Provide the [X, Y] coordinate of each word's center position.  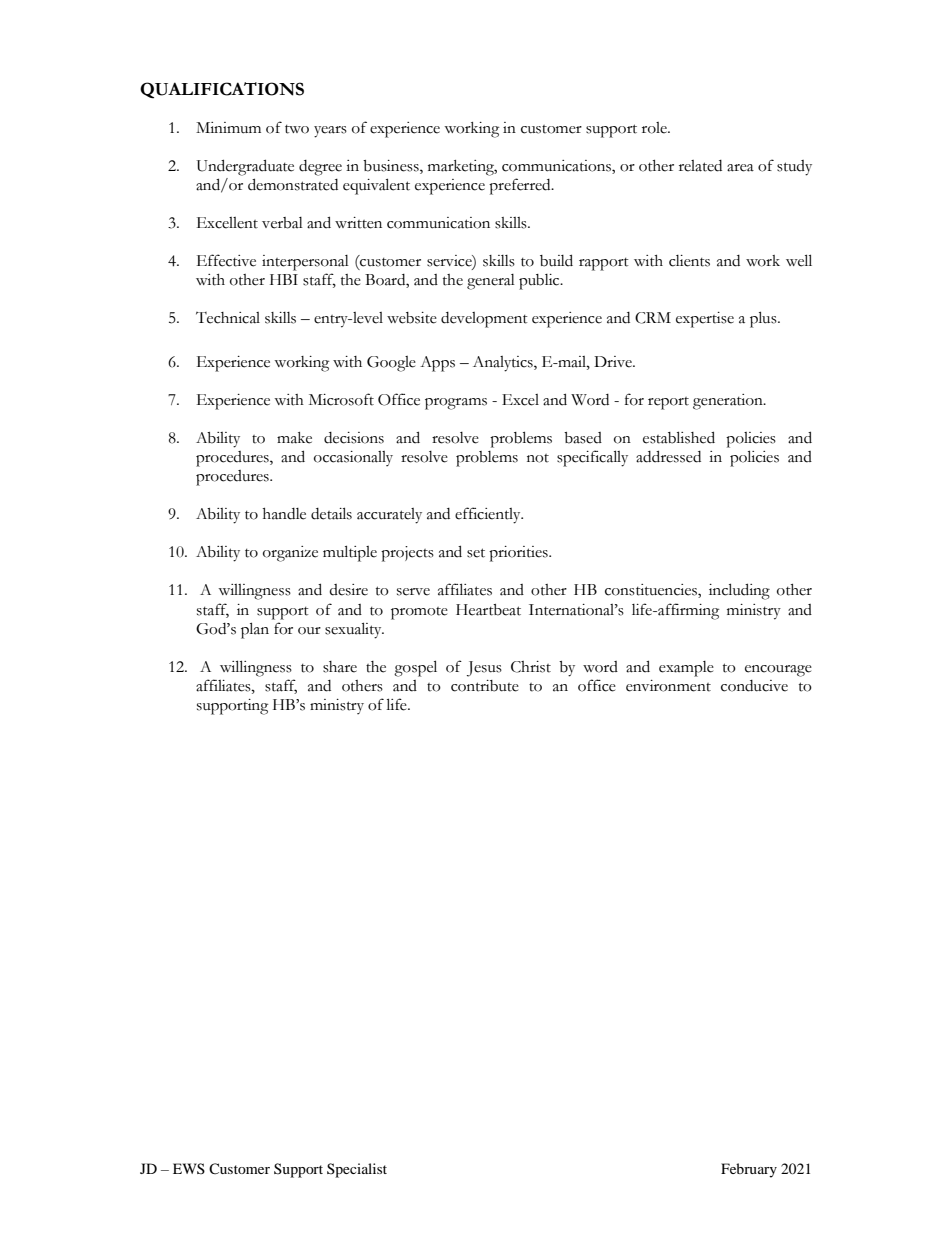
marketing [462, 168]
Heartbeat [488, 610]
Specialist [357, 1170]
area [740, 168]
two [297, 129]
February [749, 1170]
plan [255, 630]
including [739, 591]
